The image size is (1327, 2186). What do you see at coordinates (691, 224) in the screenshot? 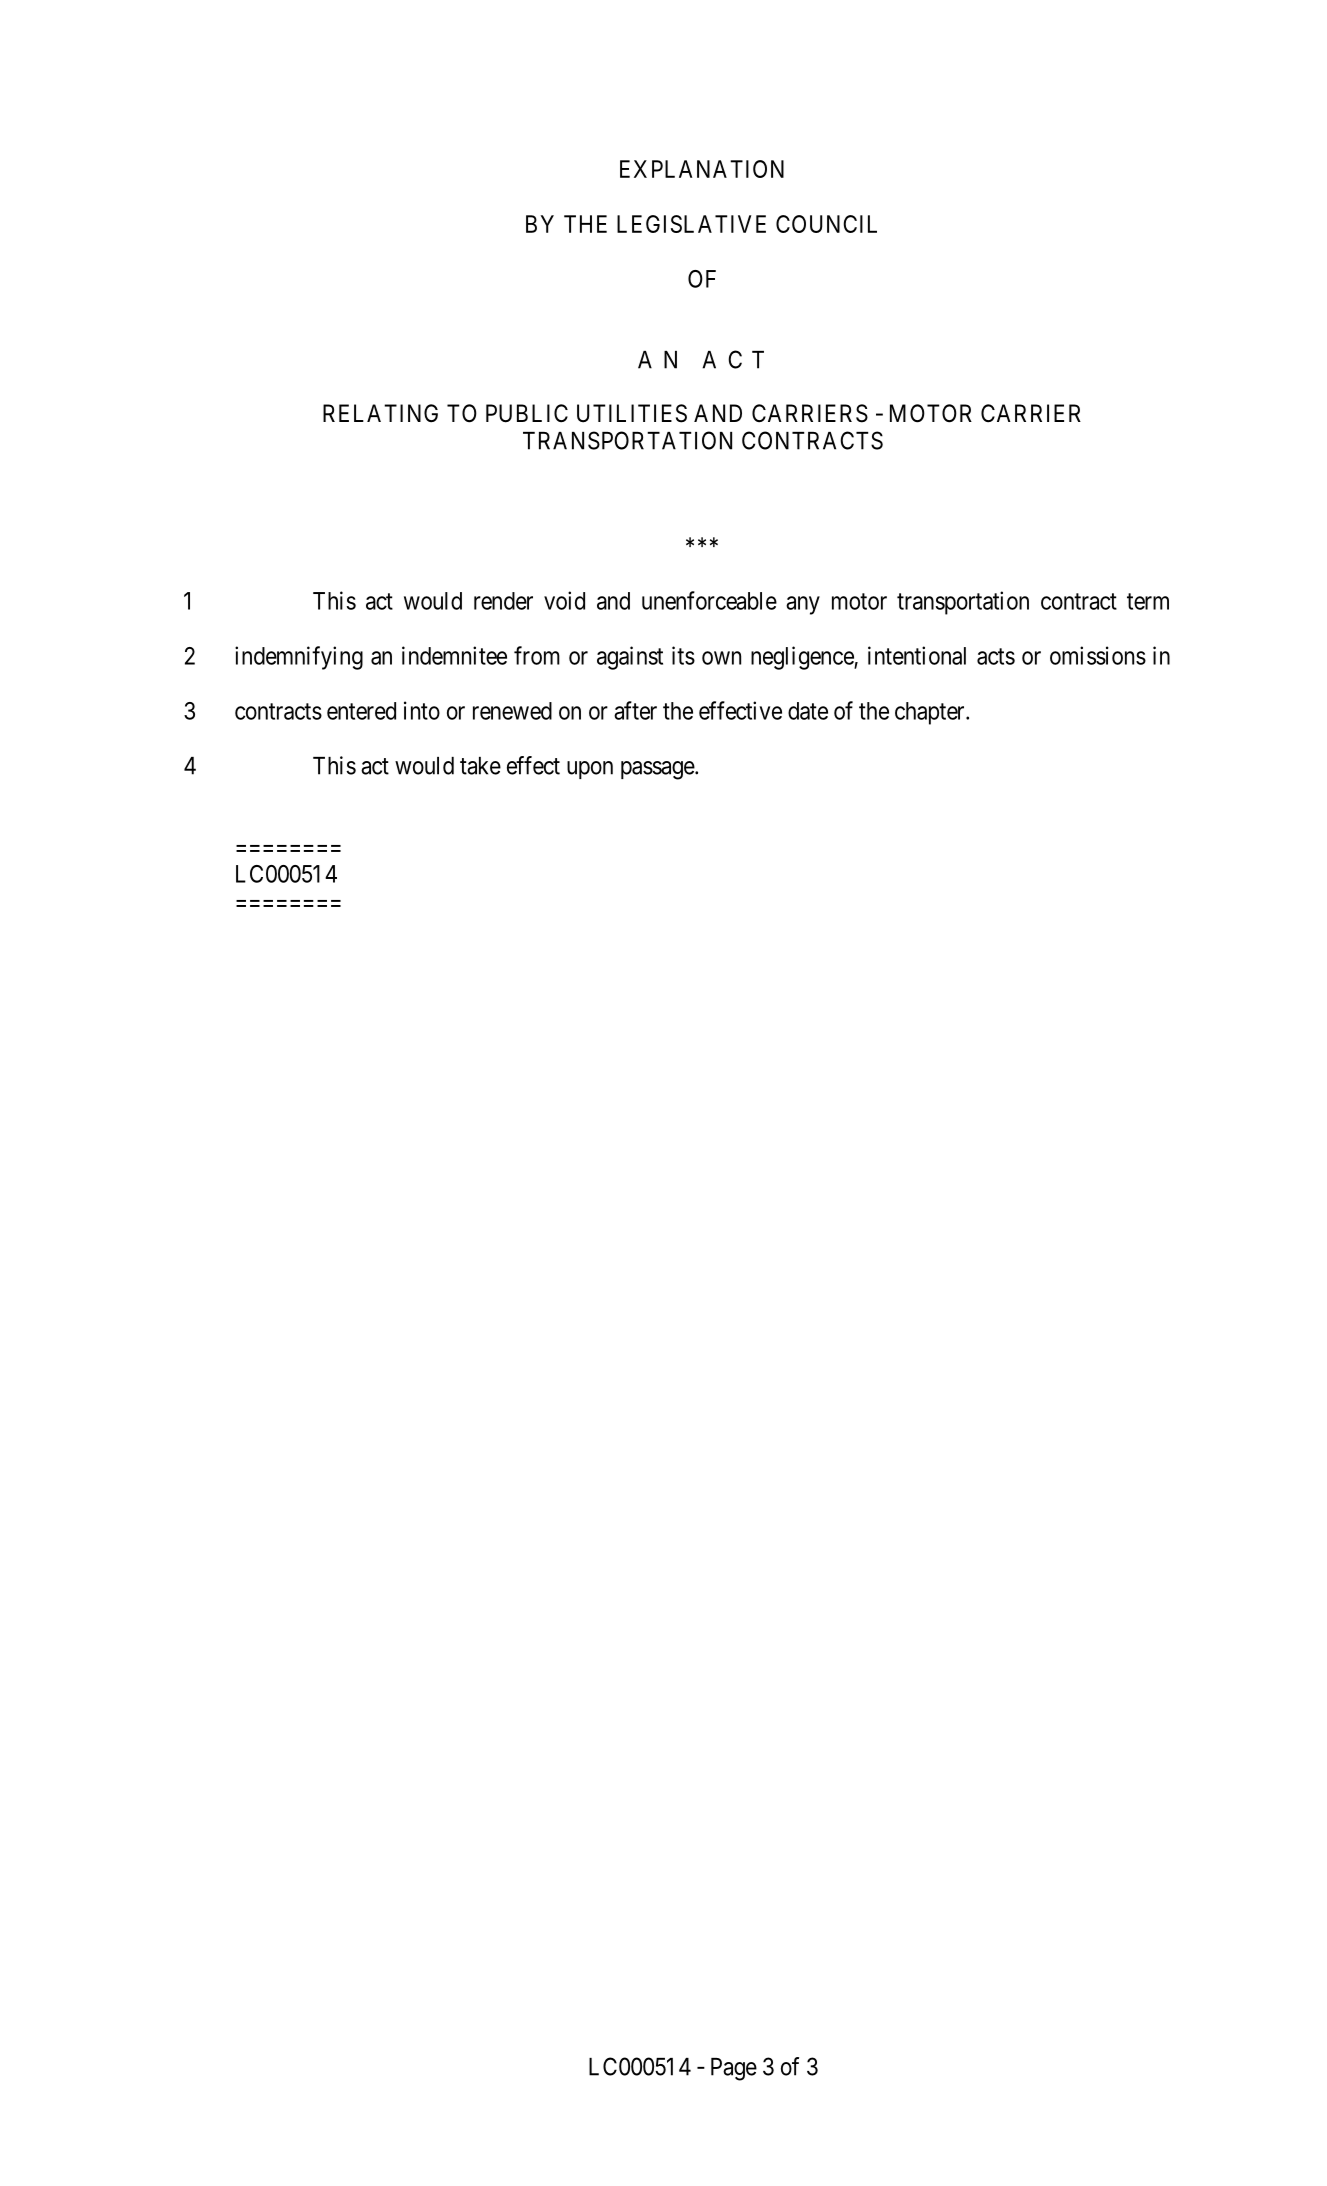
I see `LEGISLATIVE` at bounding box center [691, 224].
